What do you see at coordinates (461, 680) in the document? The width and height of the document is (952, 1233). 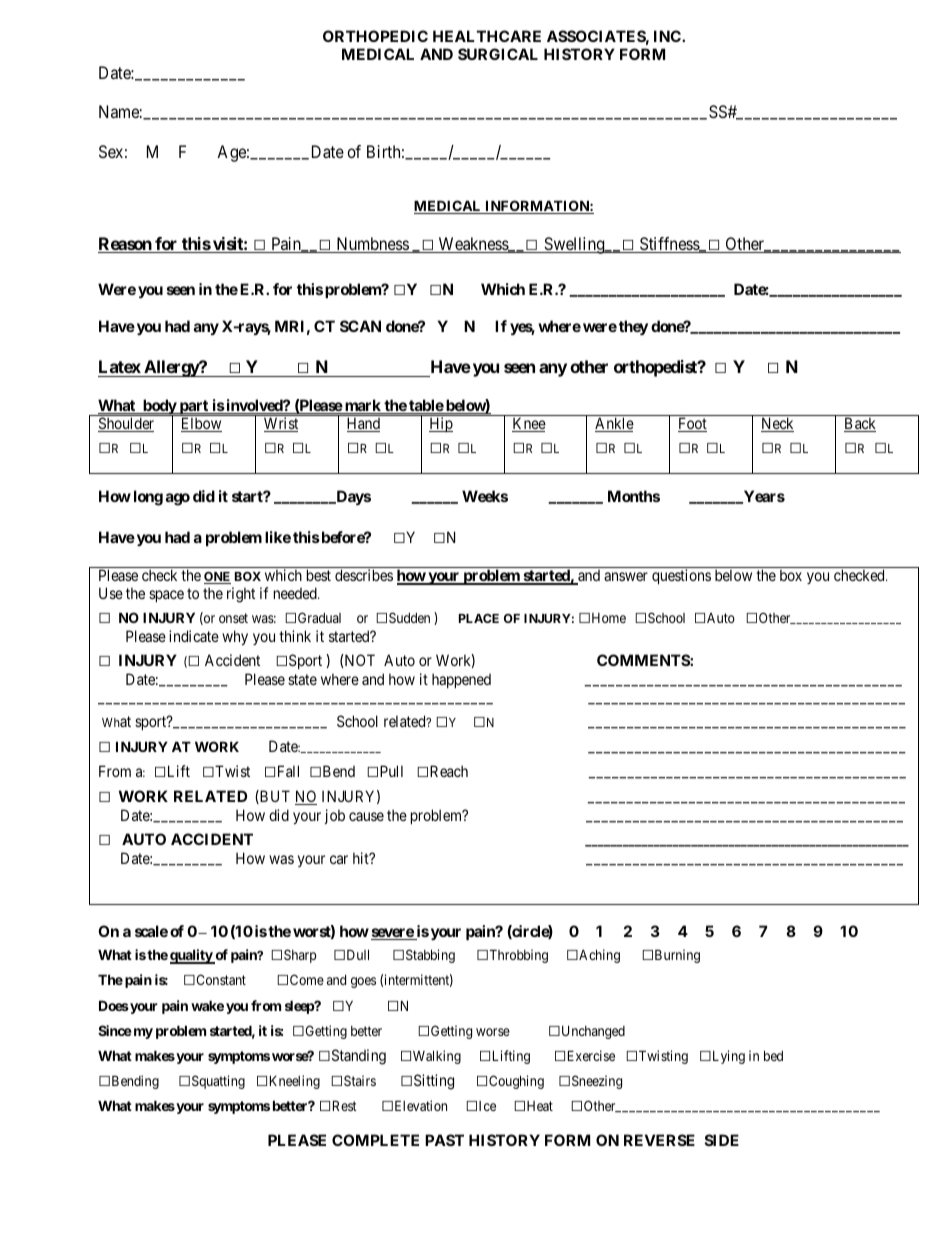 I see `happened` at bounding box center [461, 680].
